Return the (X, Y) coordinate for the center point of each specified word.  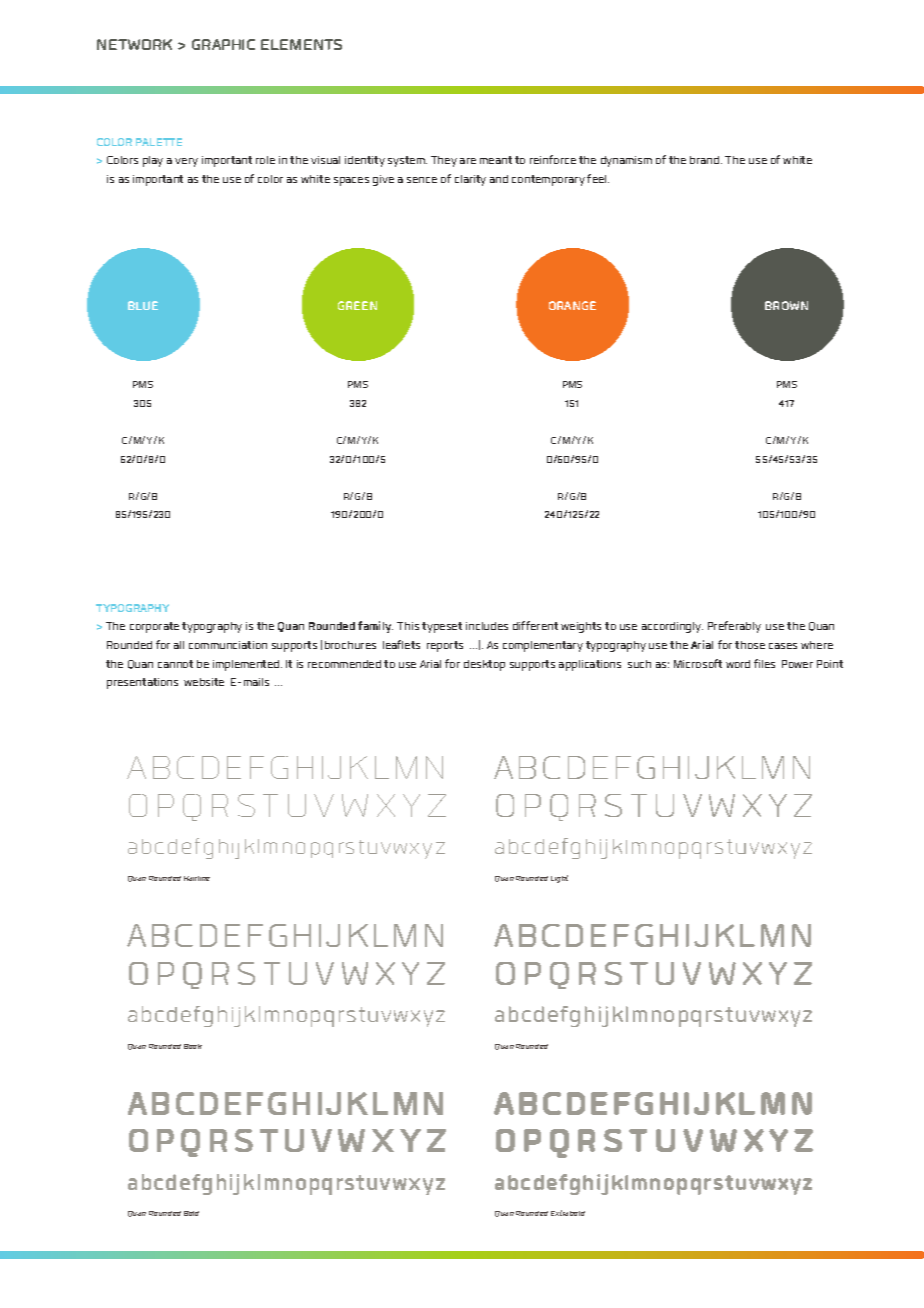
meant (496, 160)
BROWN (786, 305)
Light (559, 879)
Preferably (734, 627)
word (738, 664)
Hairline (197, 878)
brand (706, 160)
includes (487, 626)
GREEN (357, 305)
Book (193, 1046)
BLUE (143, 305)
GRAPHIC (223, 44)
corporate (154, 627)
